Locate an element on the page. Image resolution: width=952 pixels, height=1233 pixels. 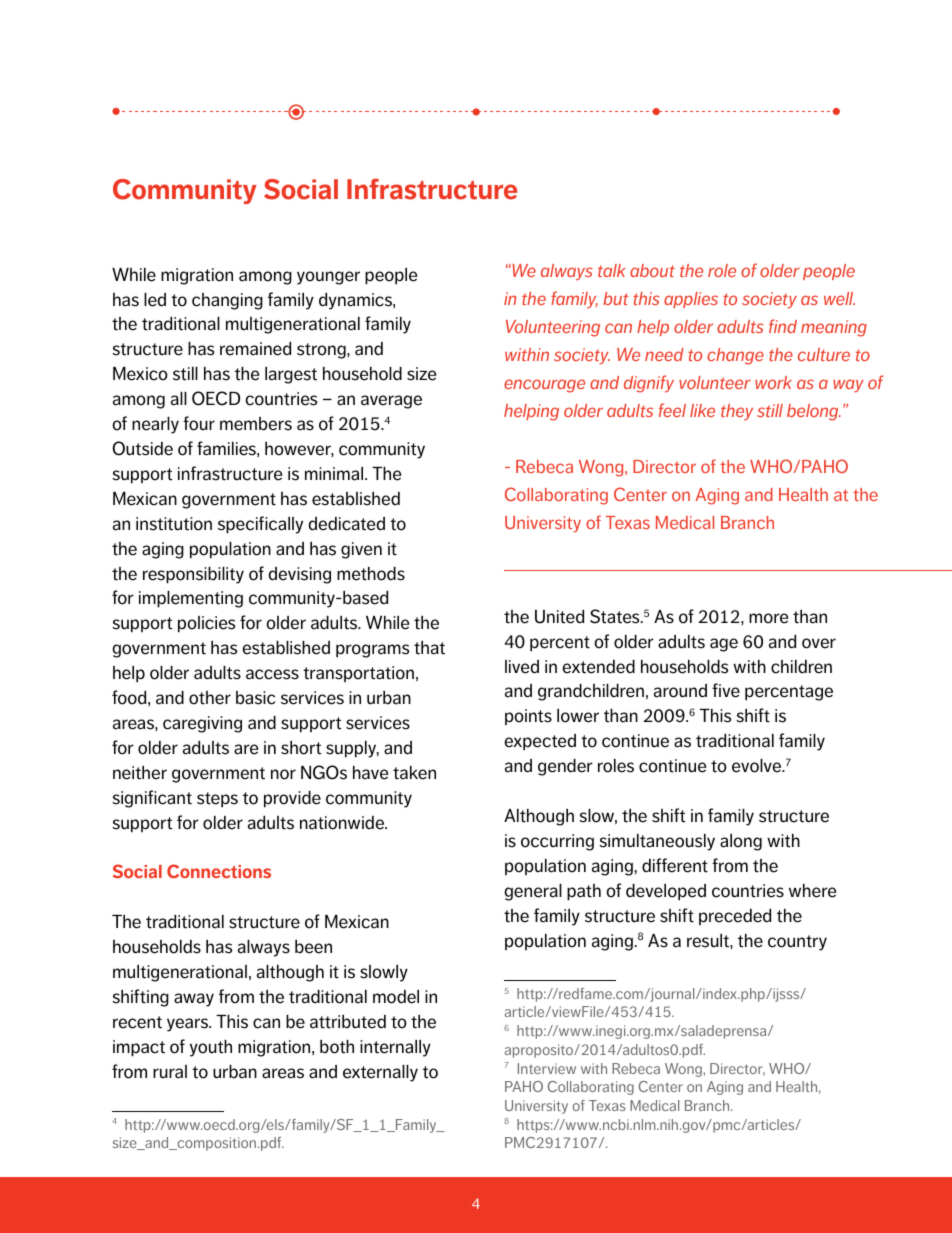
other is located at coordinates (210, 698).
